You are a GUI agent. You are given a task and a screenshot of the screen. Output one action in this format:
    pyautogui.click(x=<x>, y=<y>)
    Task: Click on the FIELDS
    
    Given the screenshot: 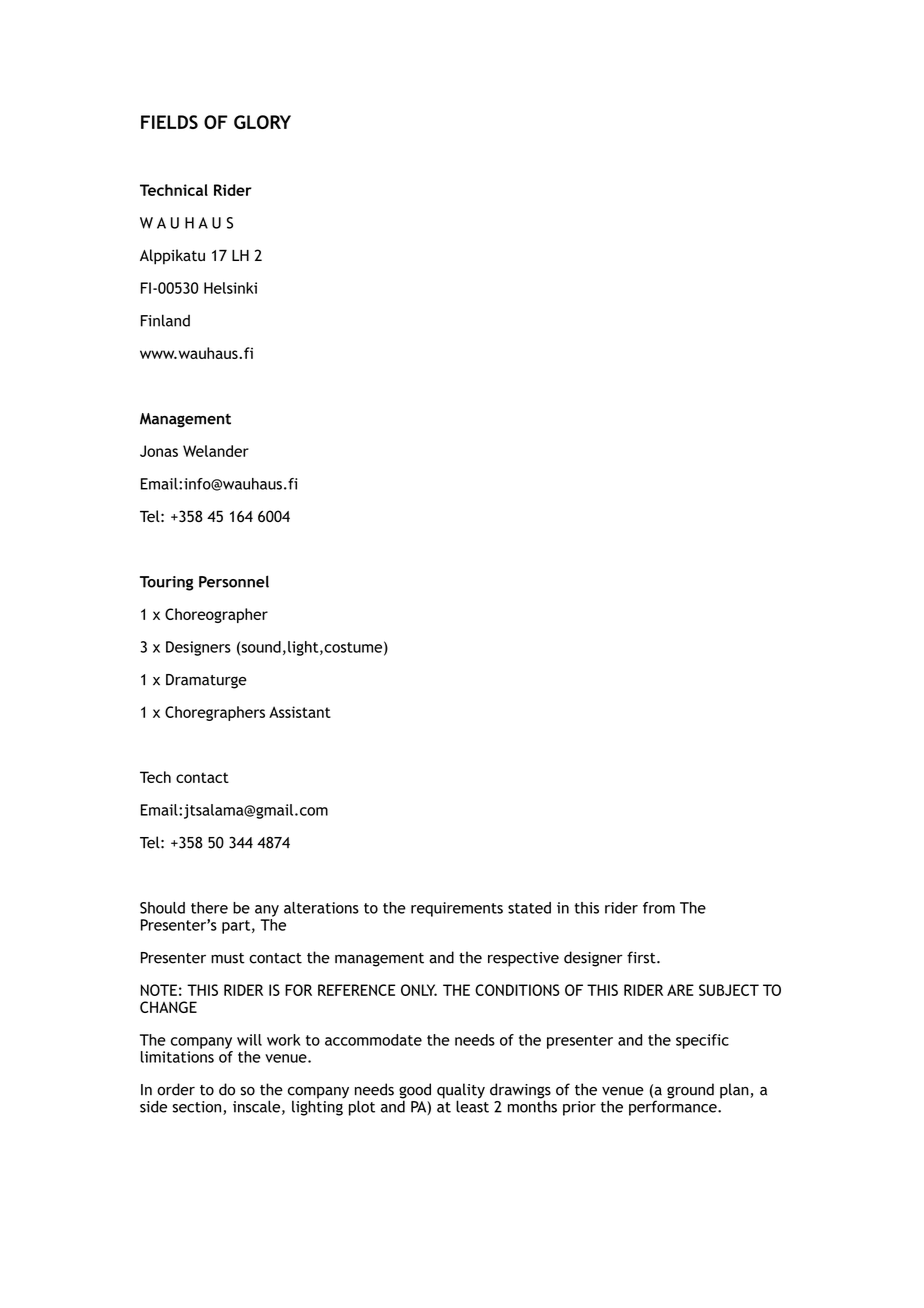 What is the action you would take?
    pyautogui.click(x=169, y=122)
